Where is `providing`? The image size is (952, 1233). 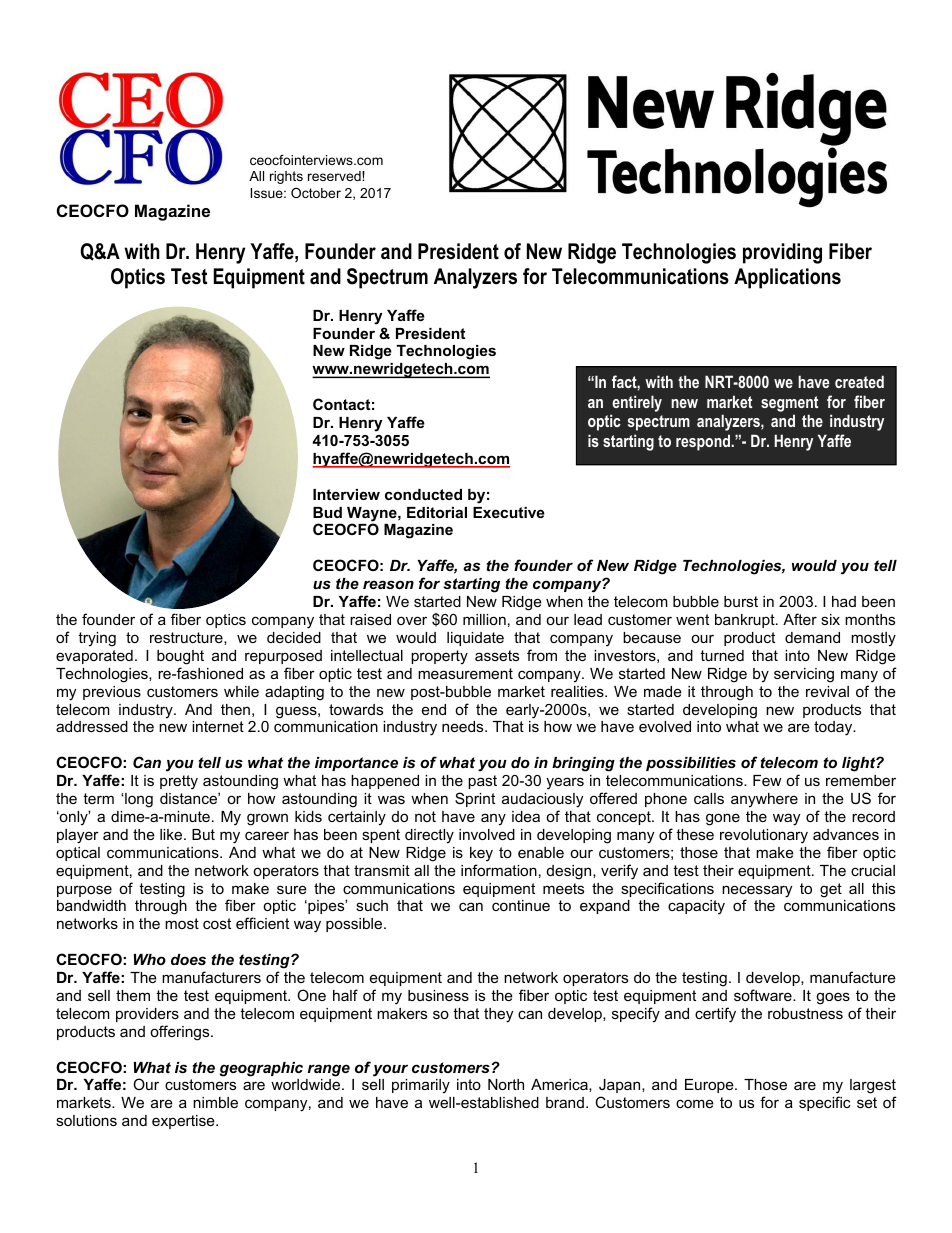
providing is located at coordinates (782, 253).
